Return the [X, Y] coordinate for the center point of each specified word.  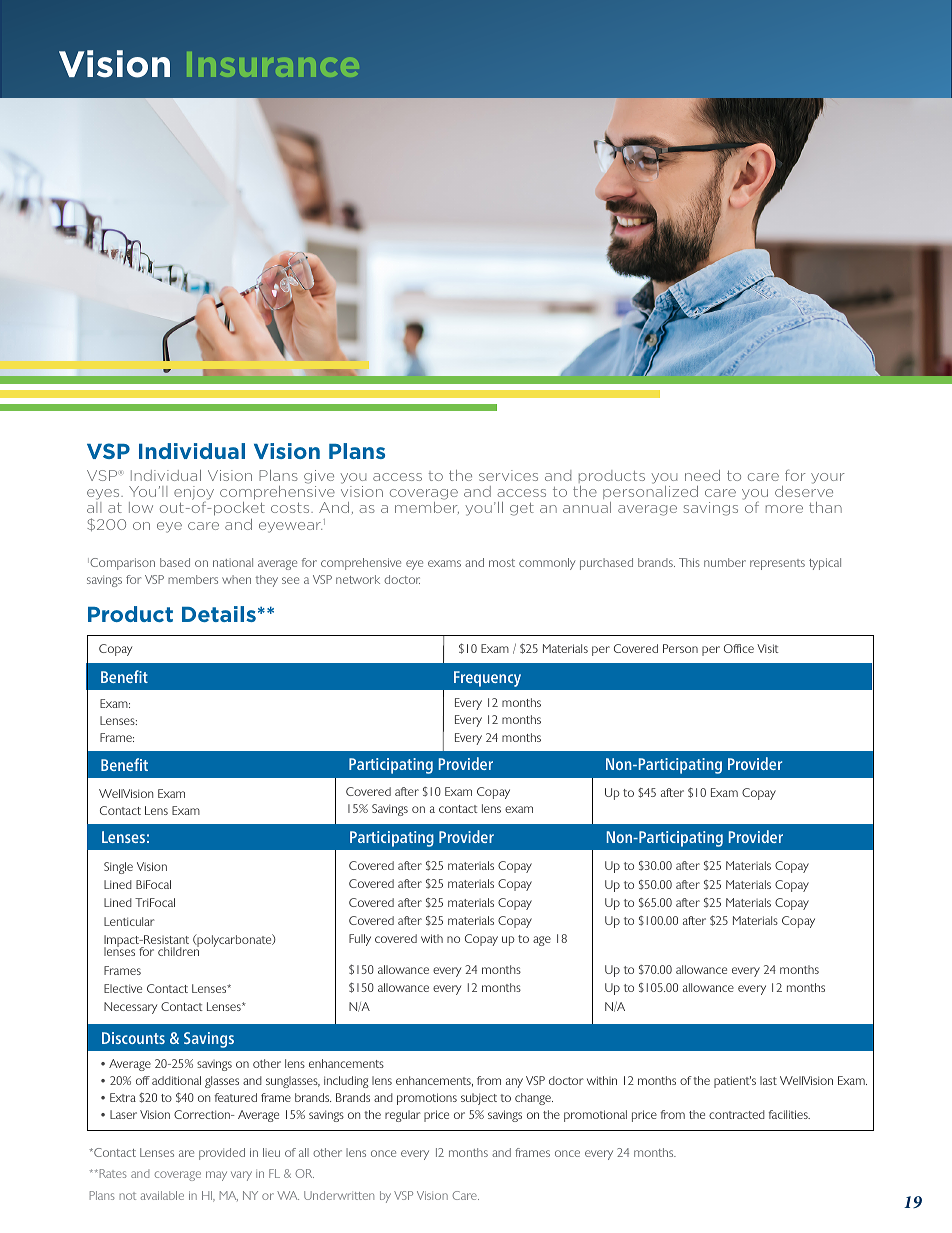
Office [739, 648]
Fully [360, 940]
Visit [768, 648]
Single [118, 868]
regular [403, 1116]
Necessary [130, 1008]
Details [219, 614]
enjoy [194, 493]
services [508, 475]
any [514, 1083]
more [784, 509]
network [358, 579]
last [768, 1080]
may [216, 1176]
